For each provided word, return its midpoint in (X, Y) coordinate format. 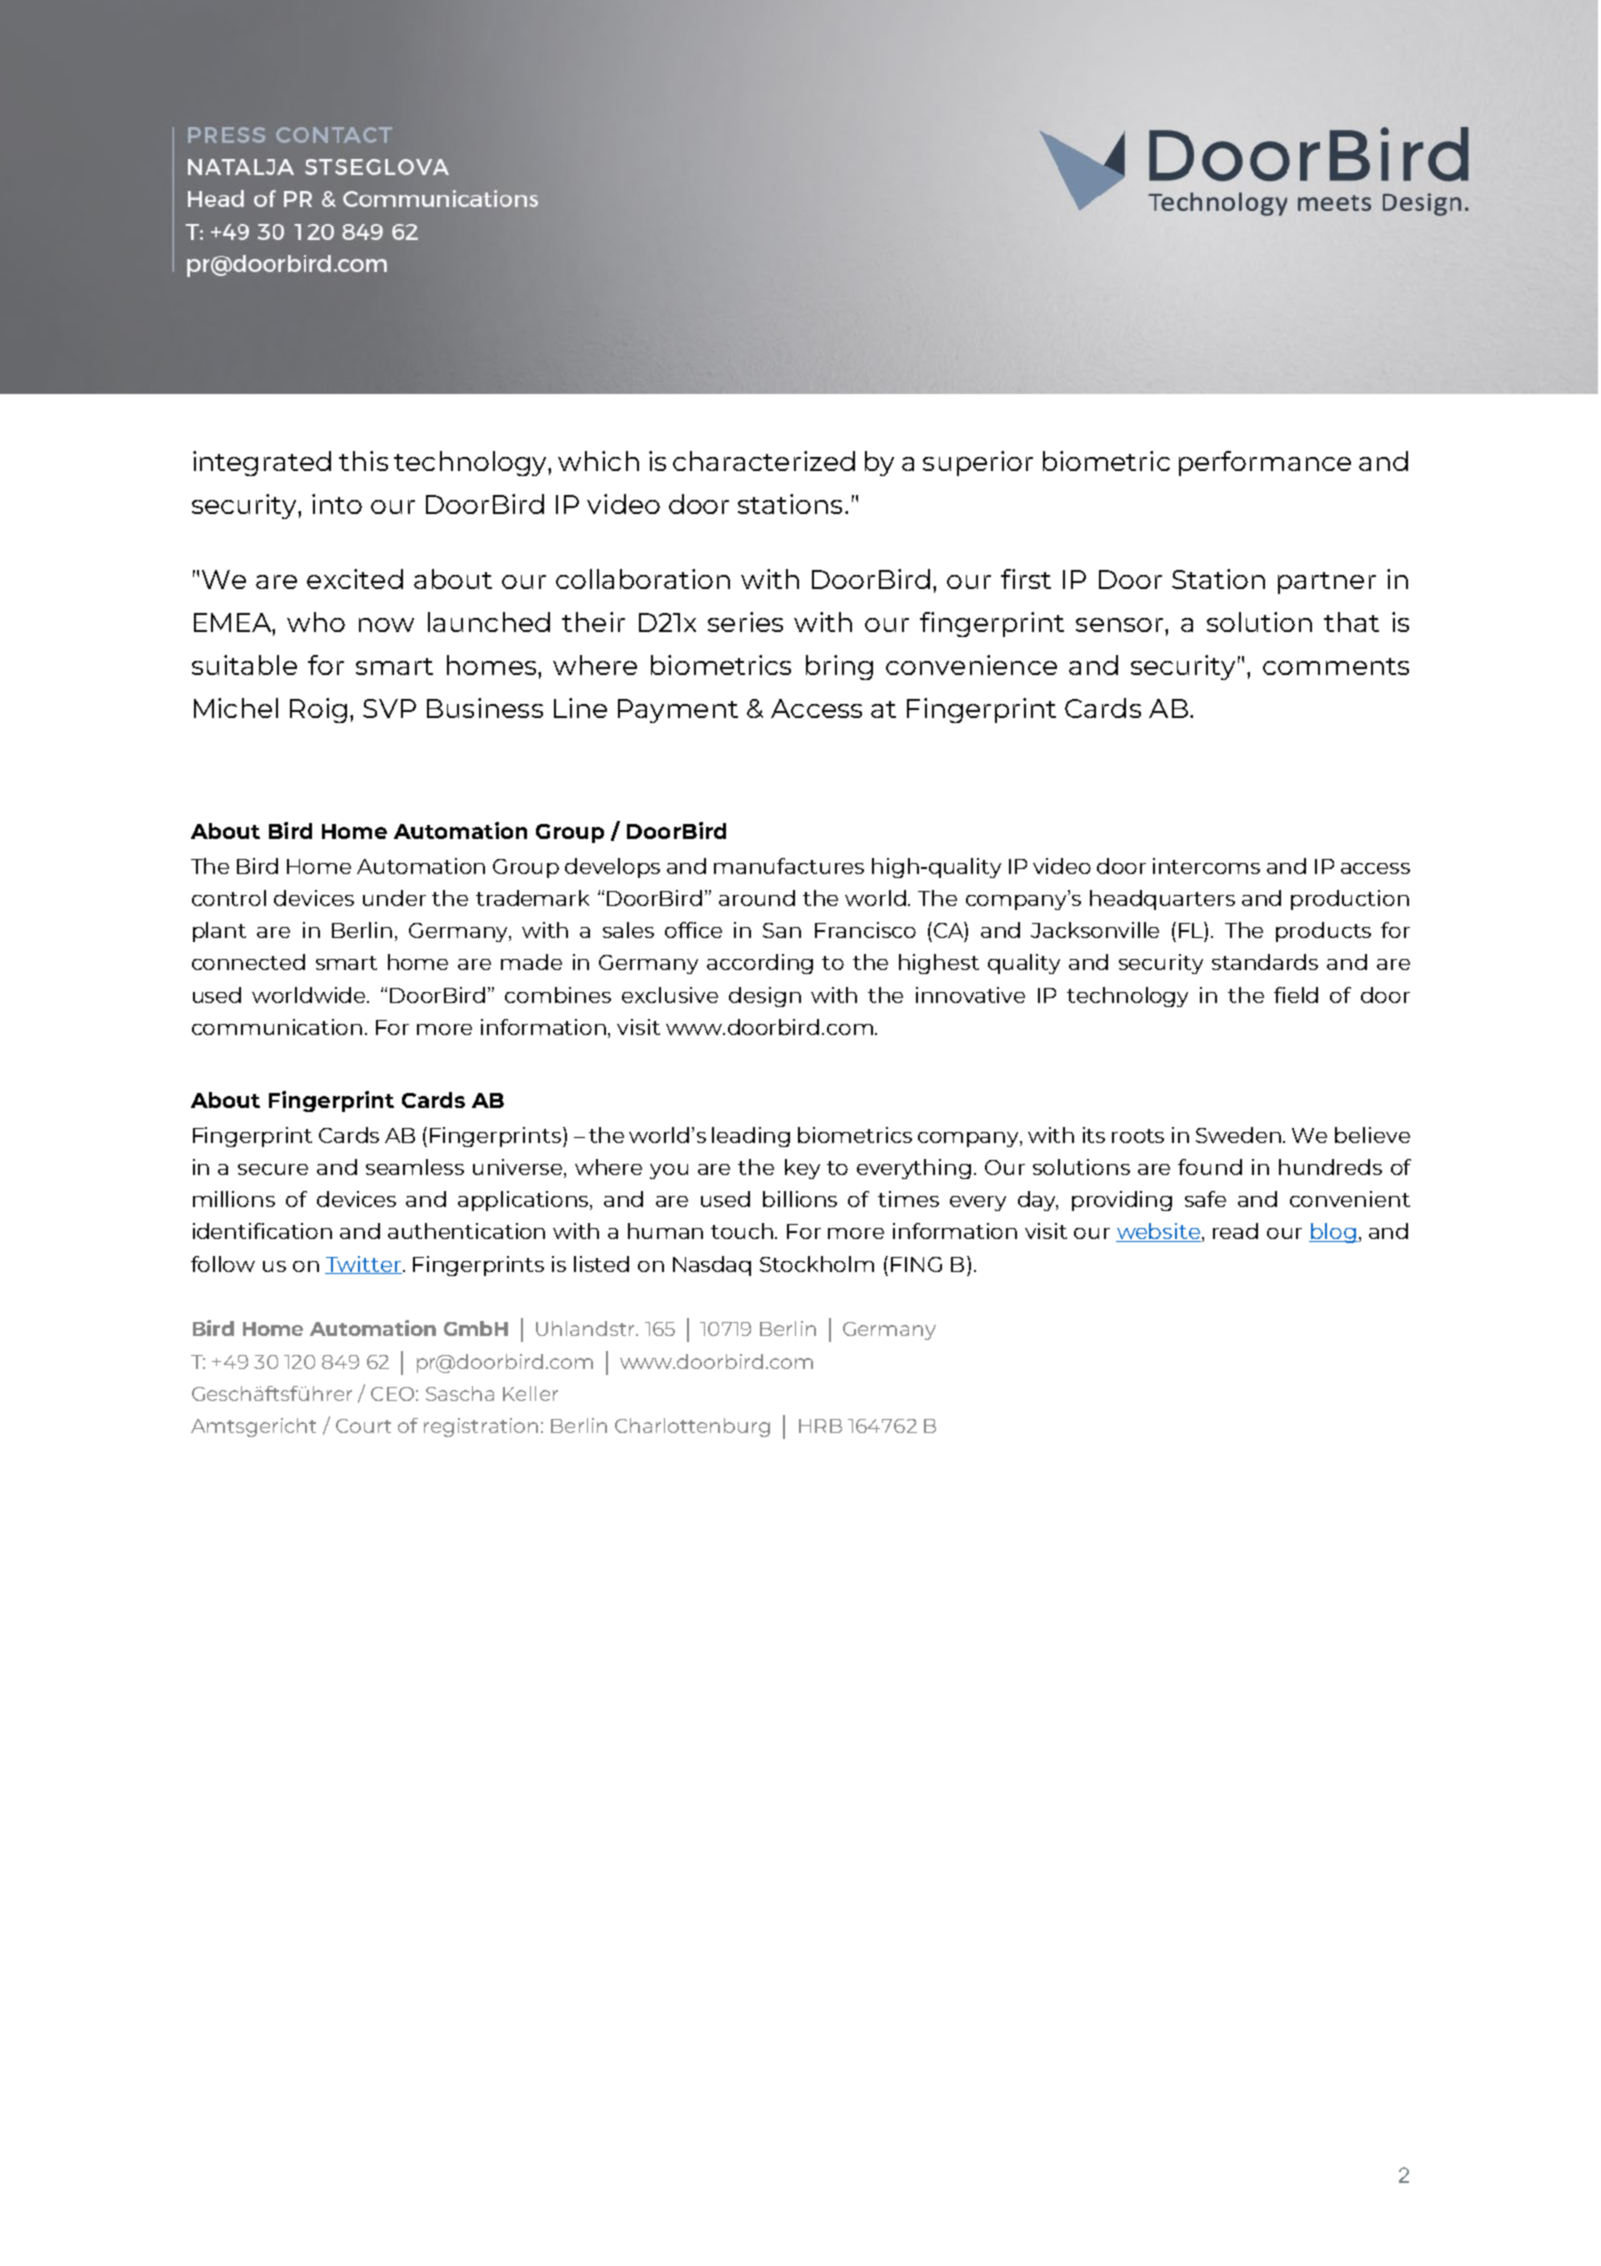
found (1210, 1167)
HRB (820, 1426)
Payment (678, 711)
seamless (415, 1167)
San (782, 930)
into (337, 504)
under (394, 898)
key (802, 1169)
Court (363, 1426)
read (1235, 1231)
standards (1265, 962)
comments (1336, 666)
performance (1265, 463)
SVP (389, 708)
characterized (764, 461)
